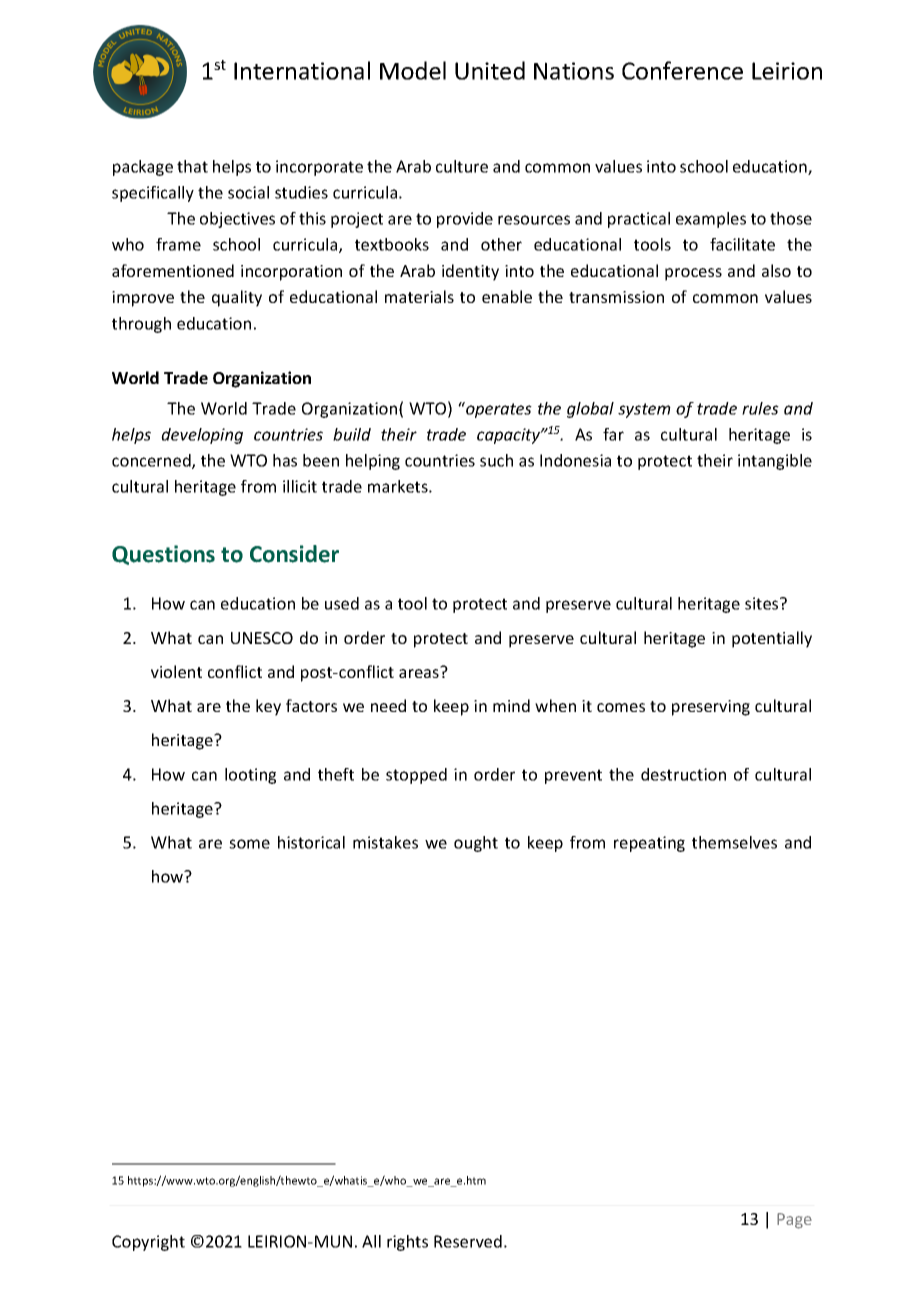 The width and height of the screenshot is (924, 1308). What do you see at coordinates (476, 844) in the screenshot?
I see `ought` at bounding box center [476, 844].
